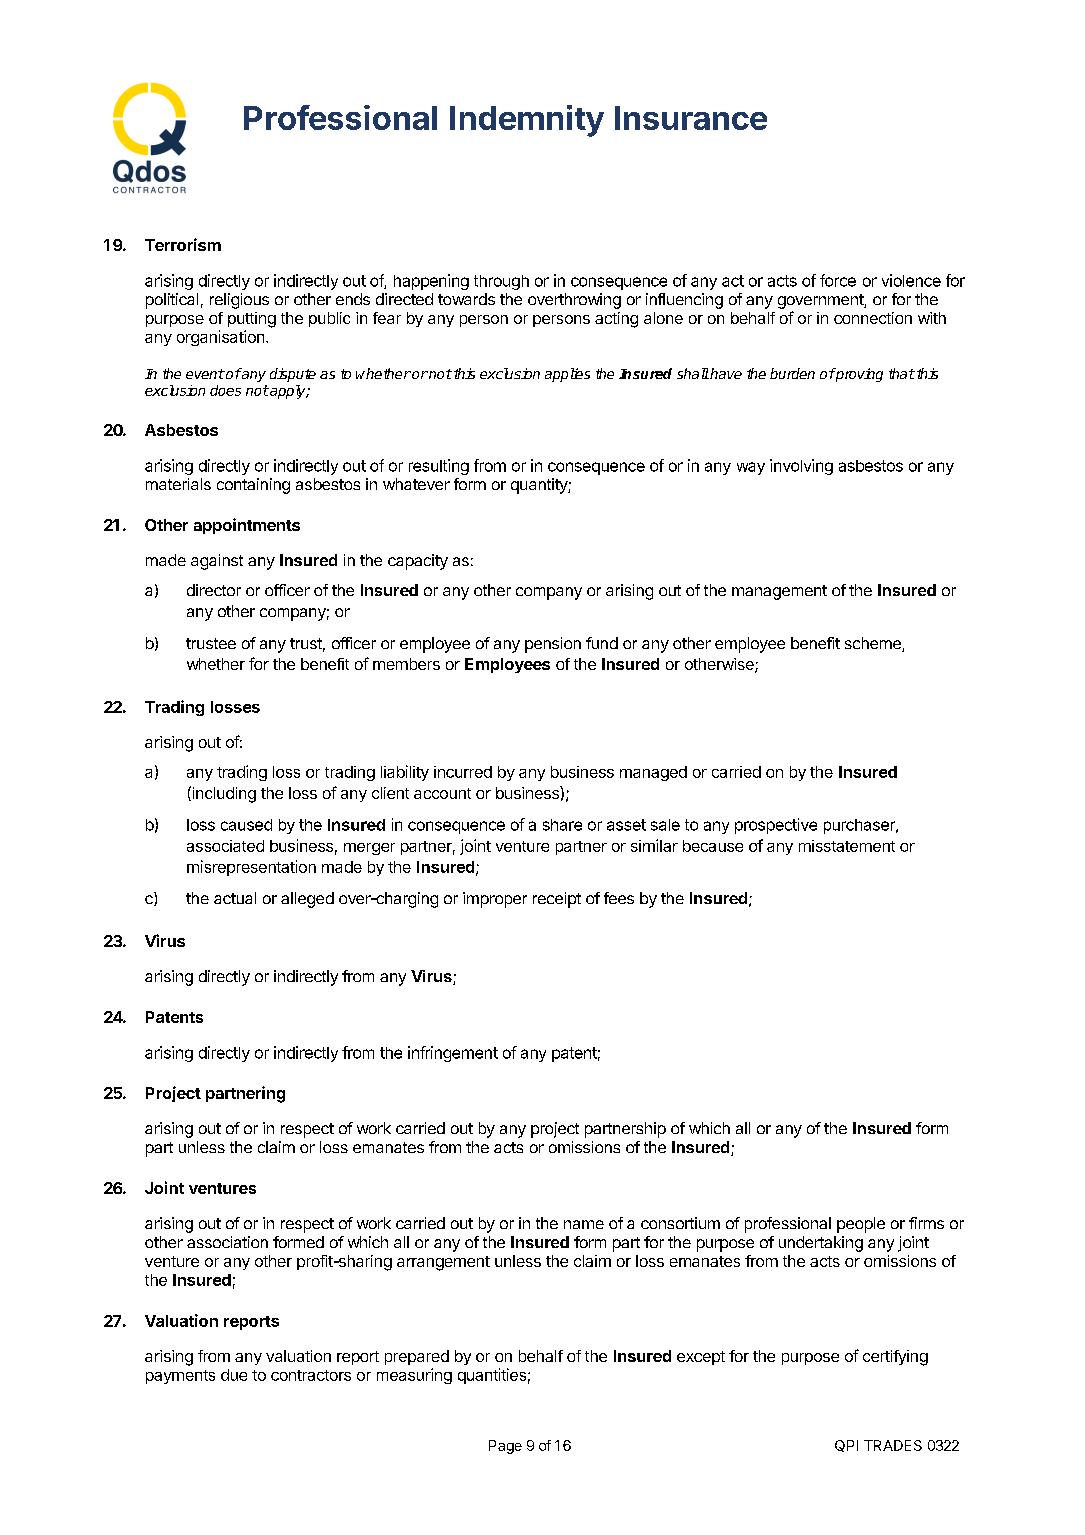  I want to click on Terrorism, so click(183, 244).
